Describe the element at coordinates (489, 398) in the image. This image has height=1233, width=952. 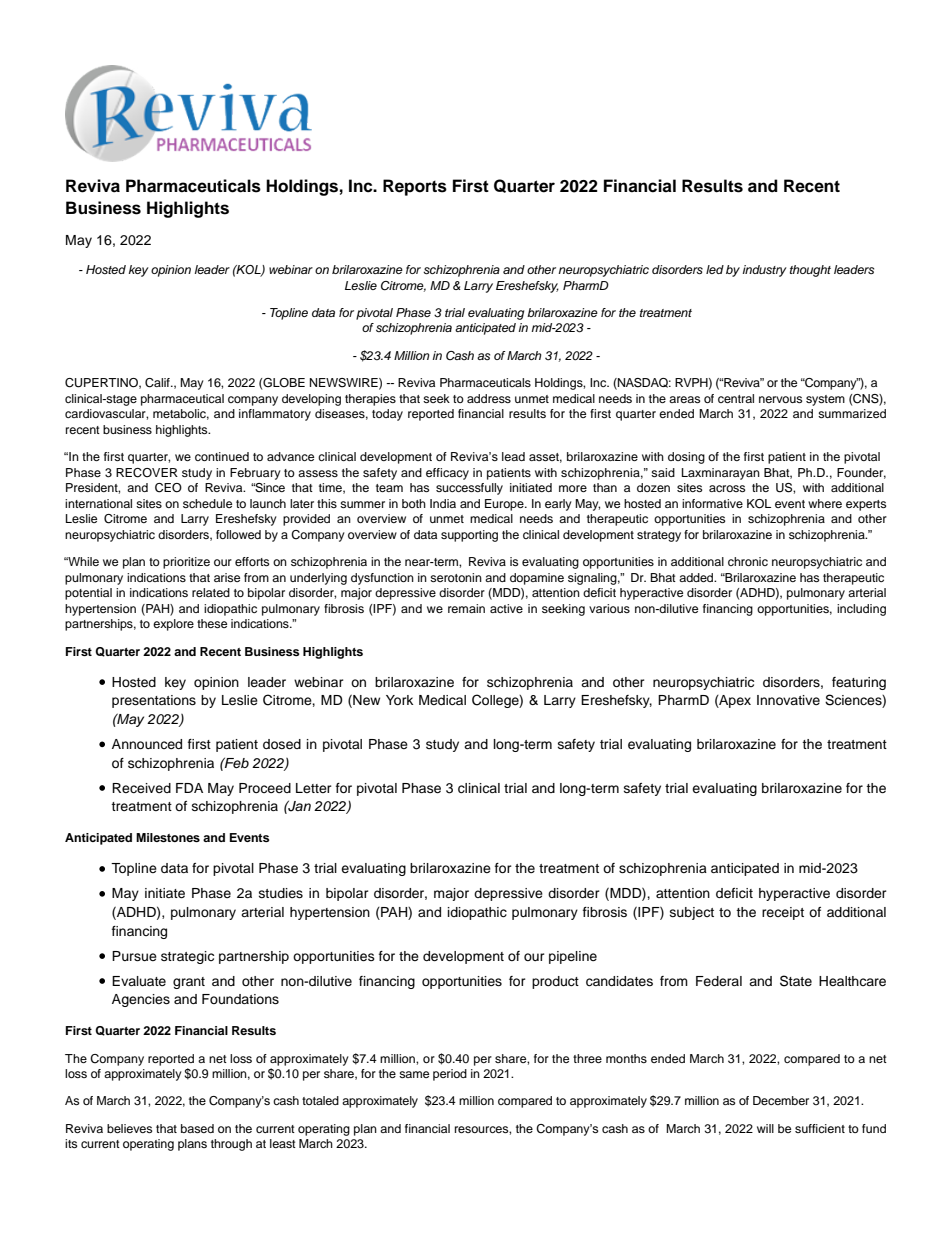
I see `address` at that location.
